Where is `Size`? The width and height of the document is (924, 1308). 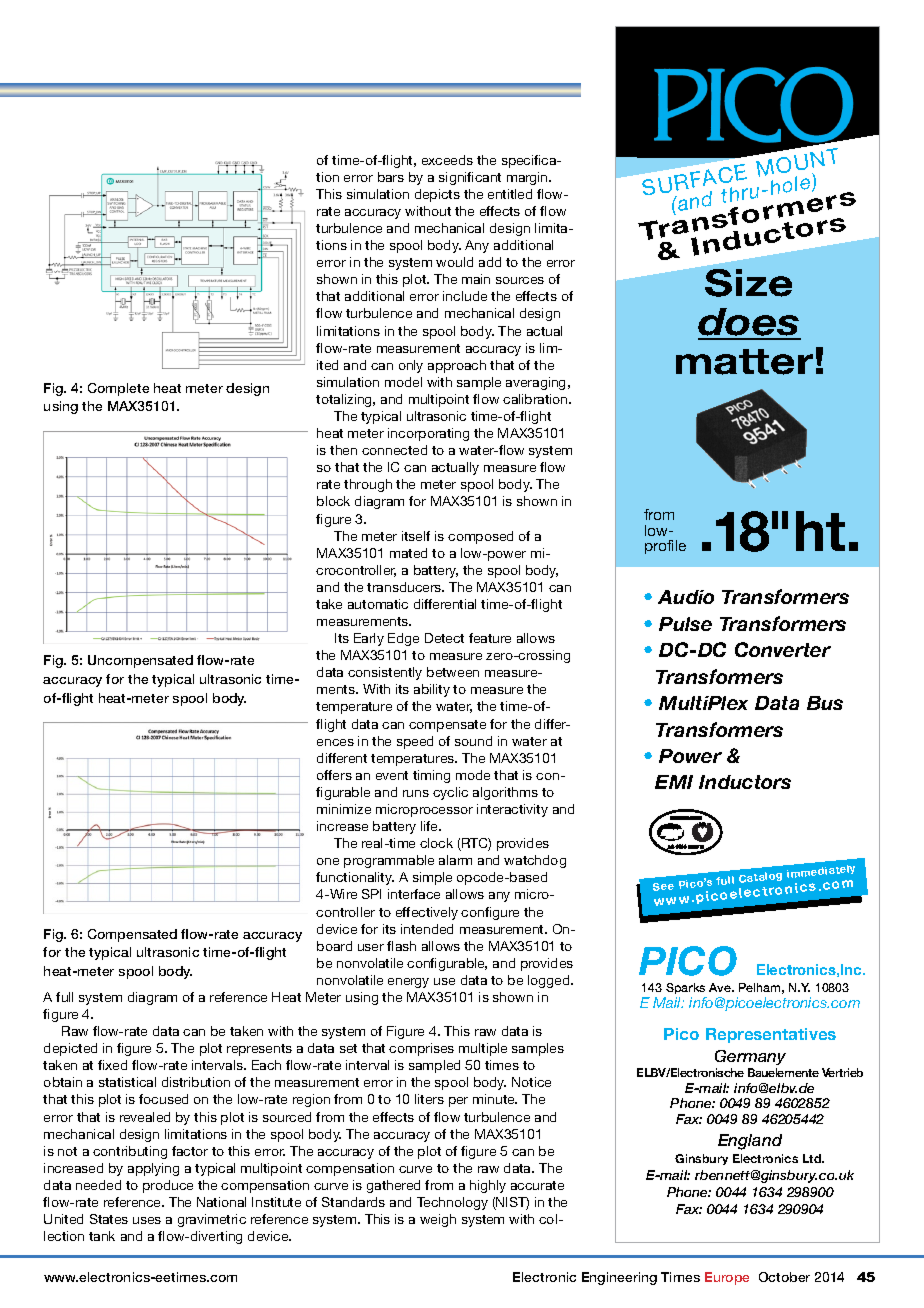
Size is located at coordinates (748, 283).
